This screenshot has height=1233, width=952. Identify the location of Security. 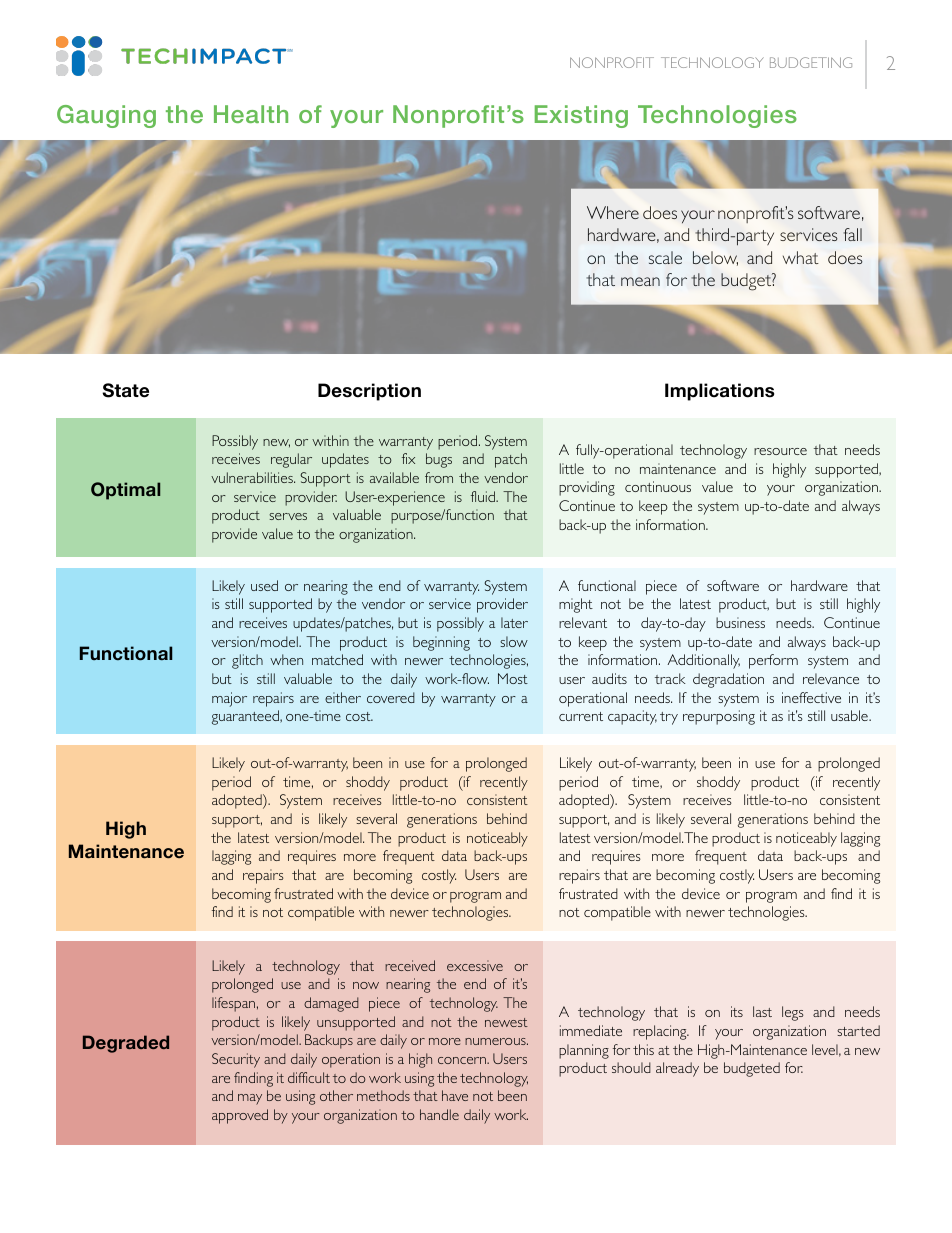
(236, 1060).
